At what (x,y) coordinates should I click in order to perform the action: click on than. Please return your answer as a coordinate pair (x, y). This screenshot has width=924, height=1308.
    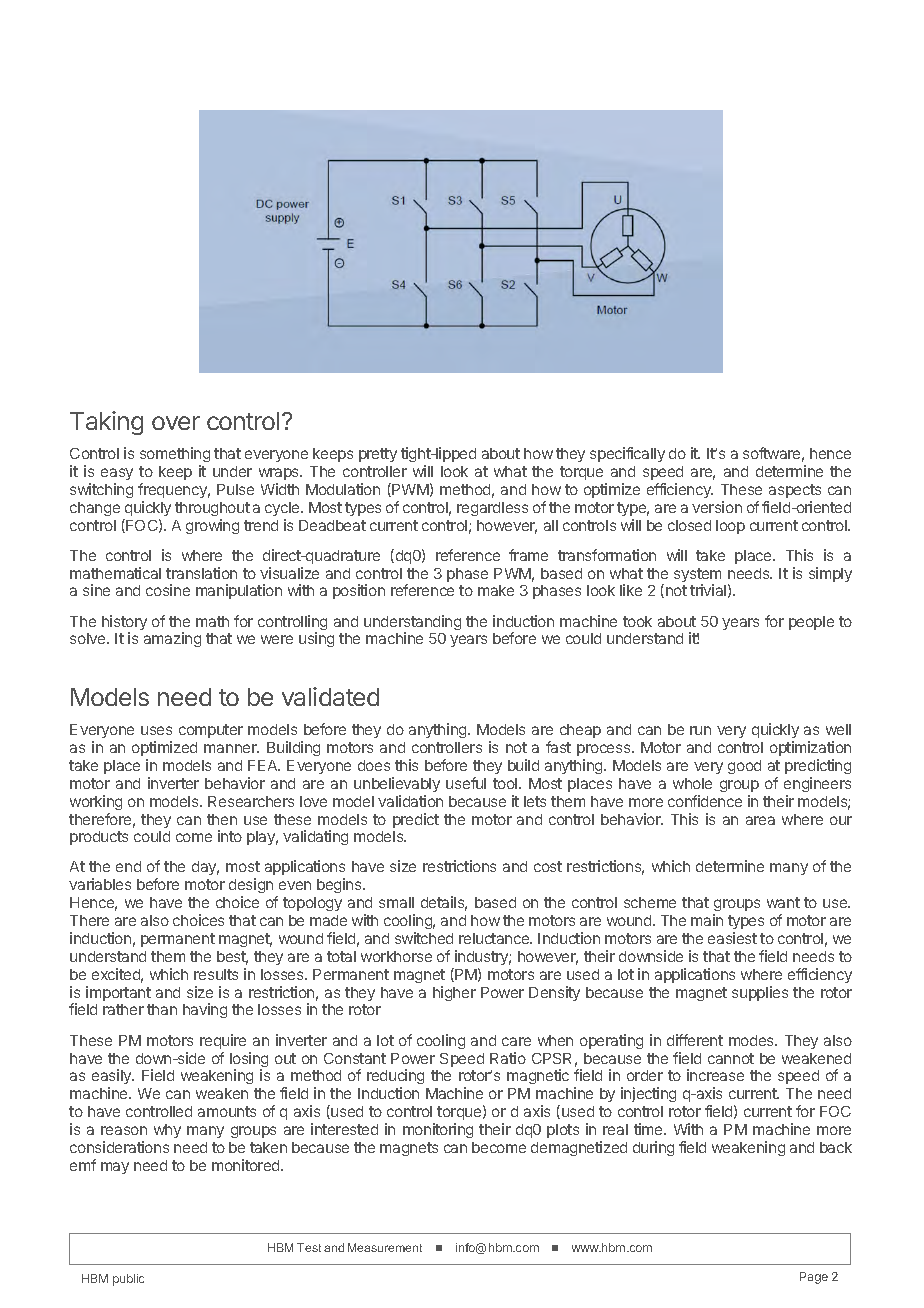
    Looking at the image, I should click on (162, 1009).
